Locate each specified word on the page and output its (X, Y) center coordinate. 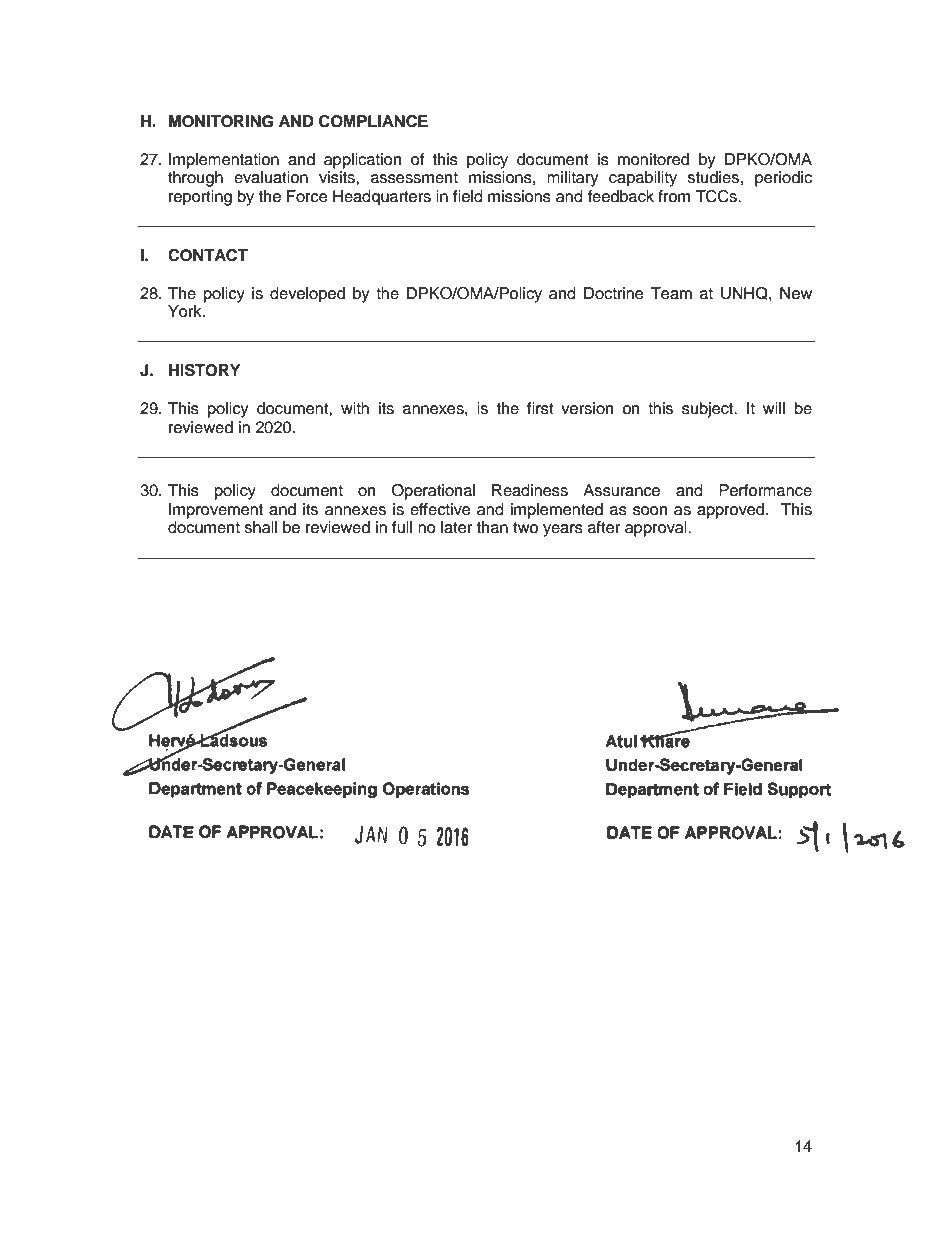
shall (261, 527)
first (540, 408)
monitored (653, 159)
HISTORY (205, 370)
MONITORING (221, 121)
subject (709, 410)
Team (671, 293)
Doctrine (614, 293)
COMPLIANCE (373, 121)
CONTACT (208, 255)
